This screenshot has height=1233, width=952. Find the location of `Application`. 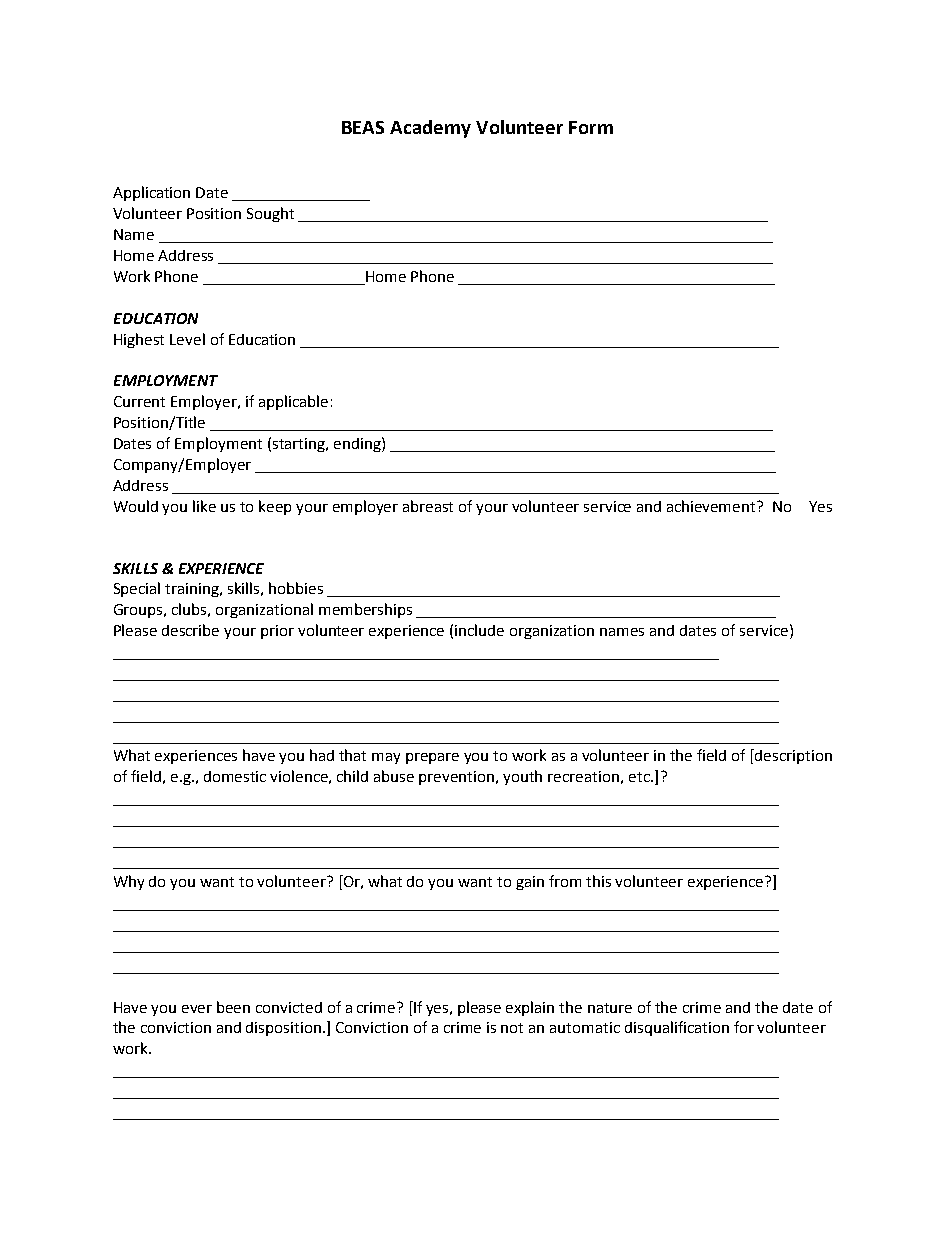

Application is located at coordinates (151, 193).
